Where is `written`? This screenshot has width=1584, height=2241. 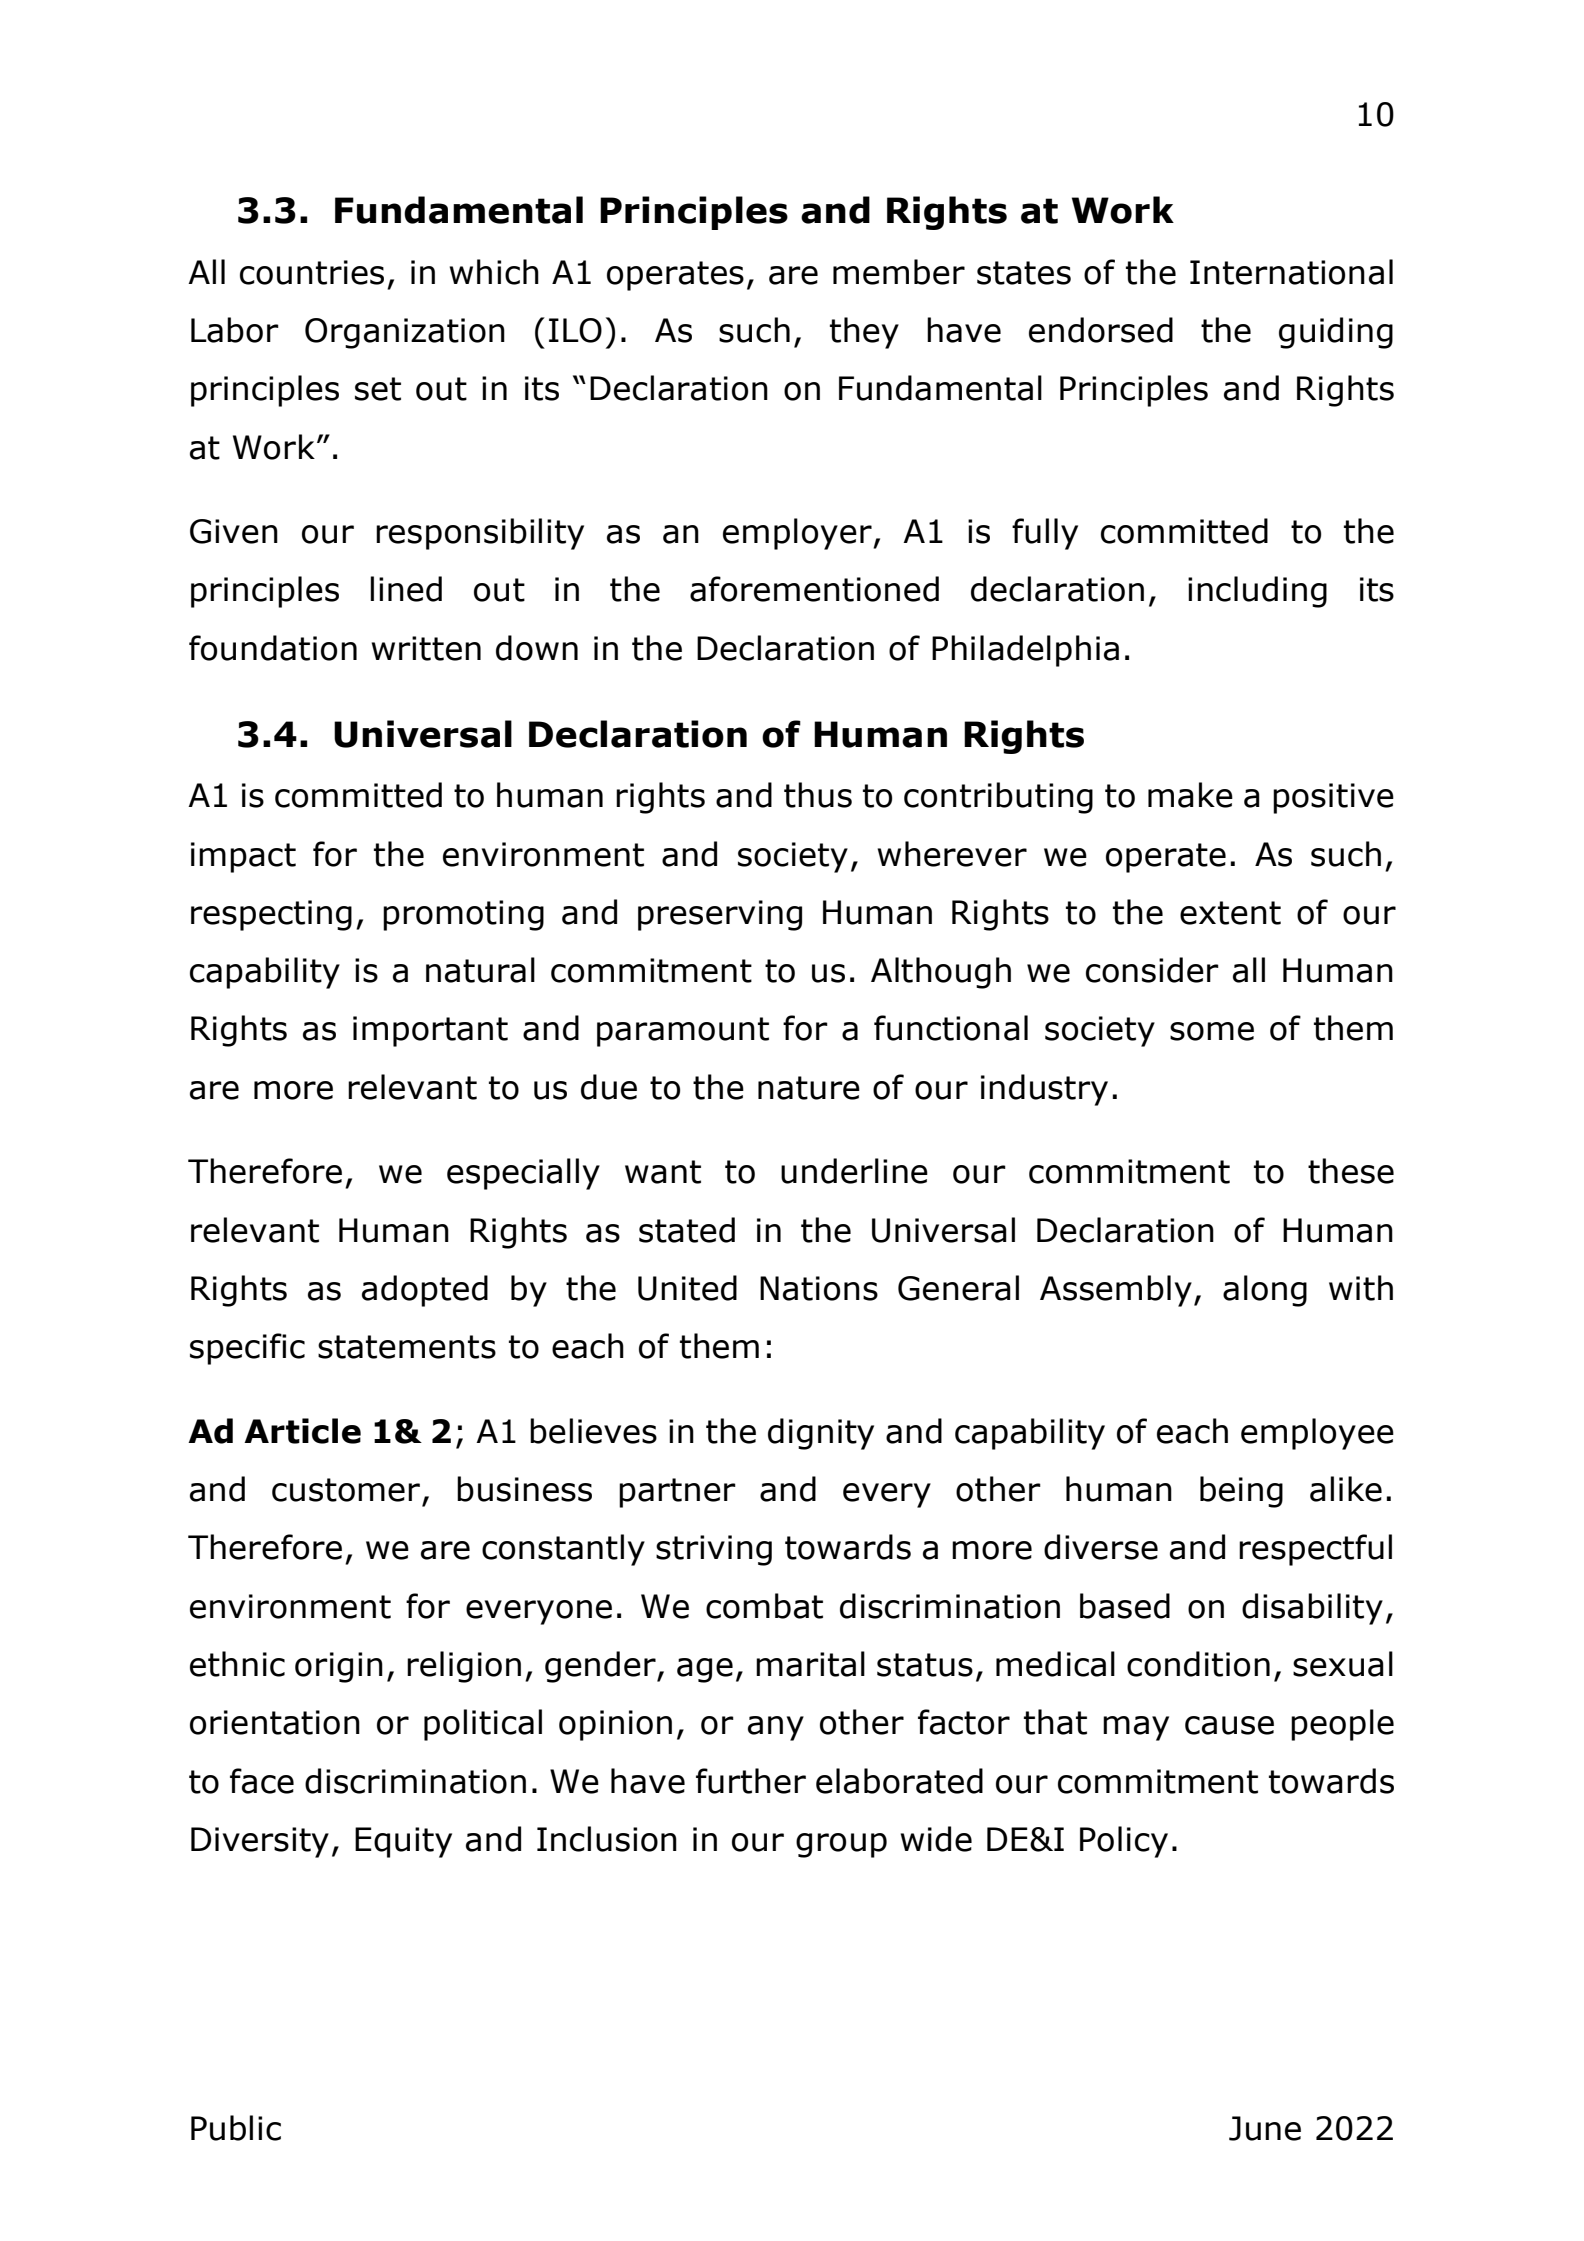 written is located at coordinates (426, 648).
